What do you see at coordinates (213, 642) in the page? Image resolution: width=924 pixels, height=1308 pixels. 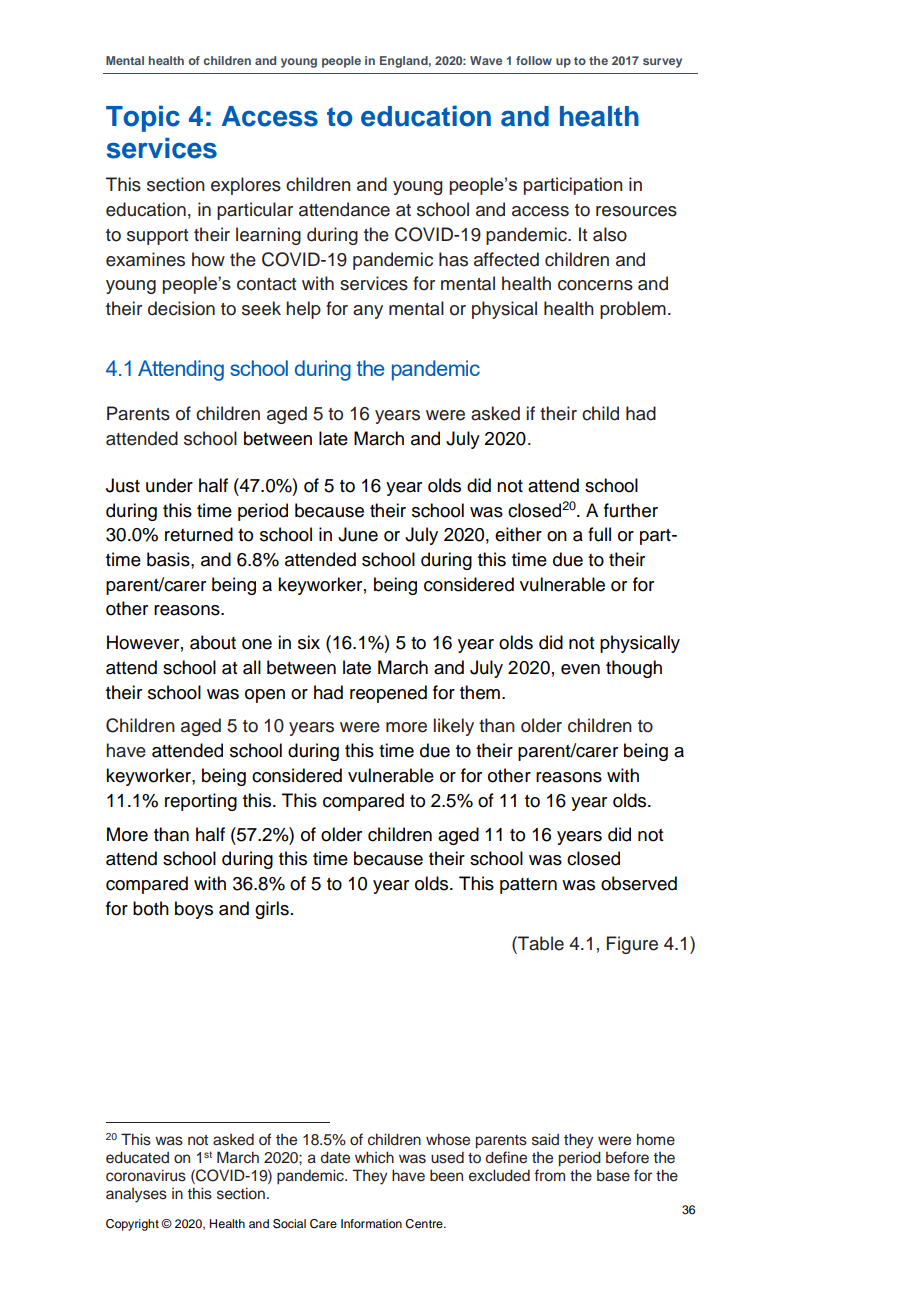 I see `about` at bounding box center [213, 642].
